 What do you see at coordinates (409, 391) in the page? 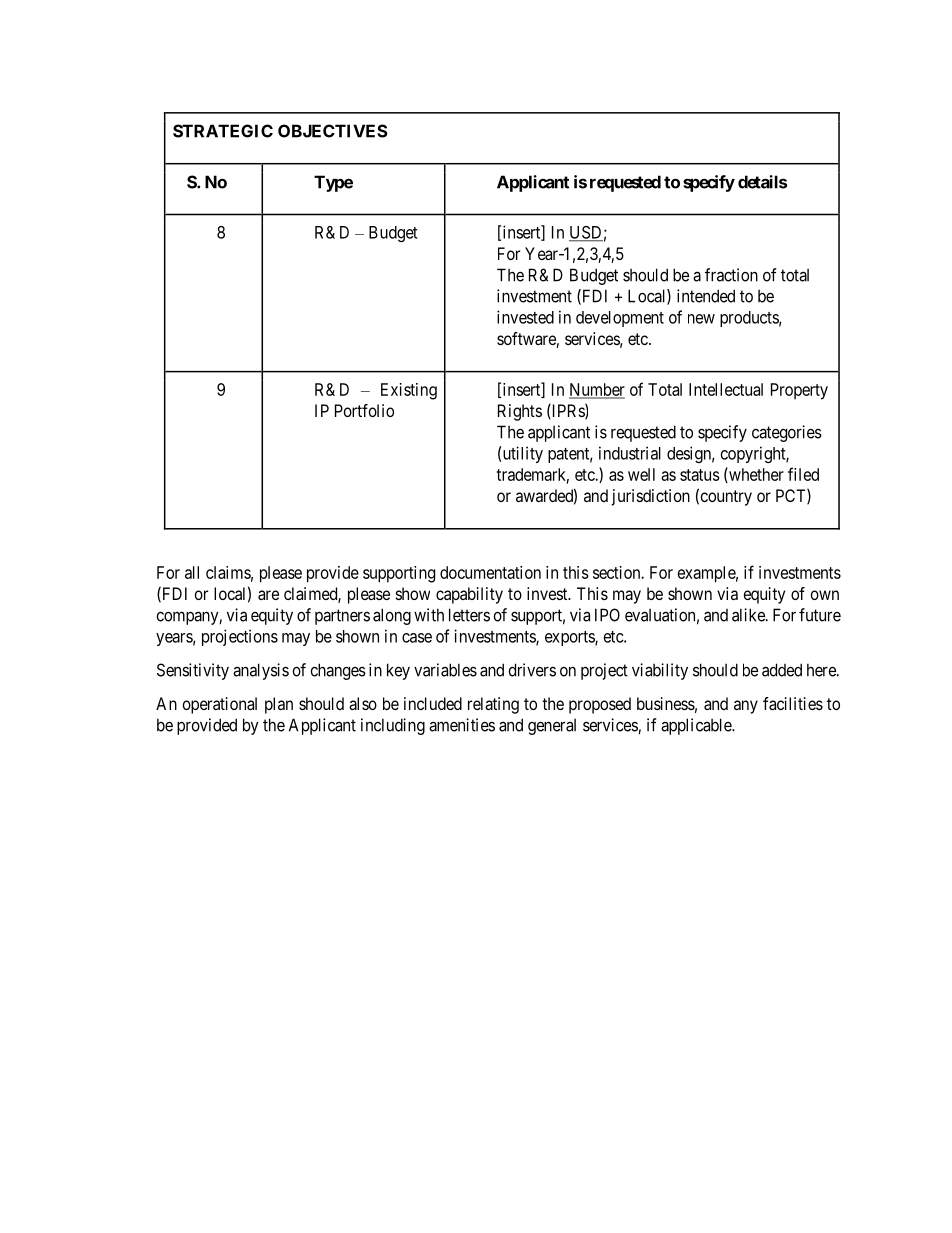
I see `Existing` at bounding box center [409, 391].
